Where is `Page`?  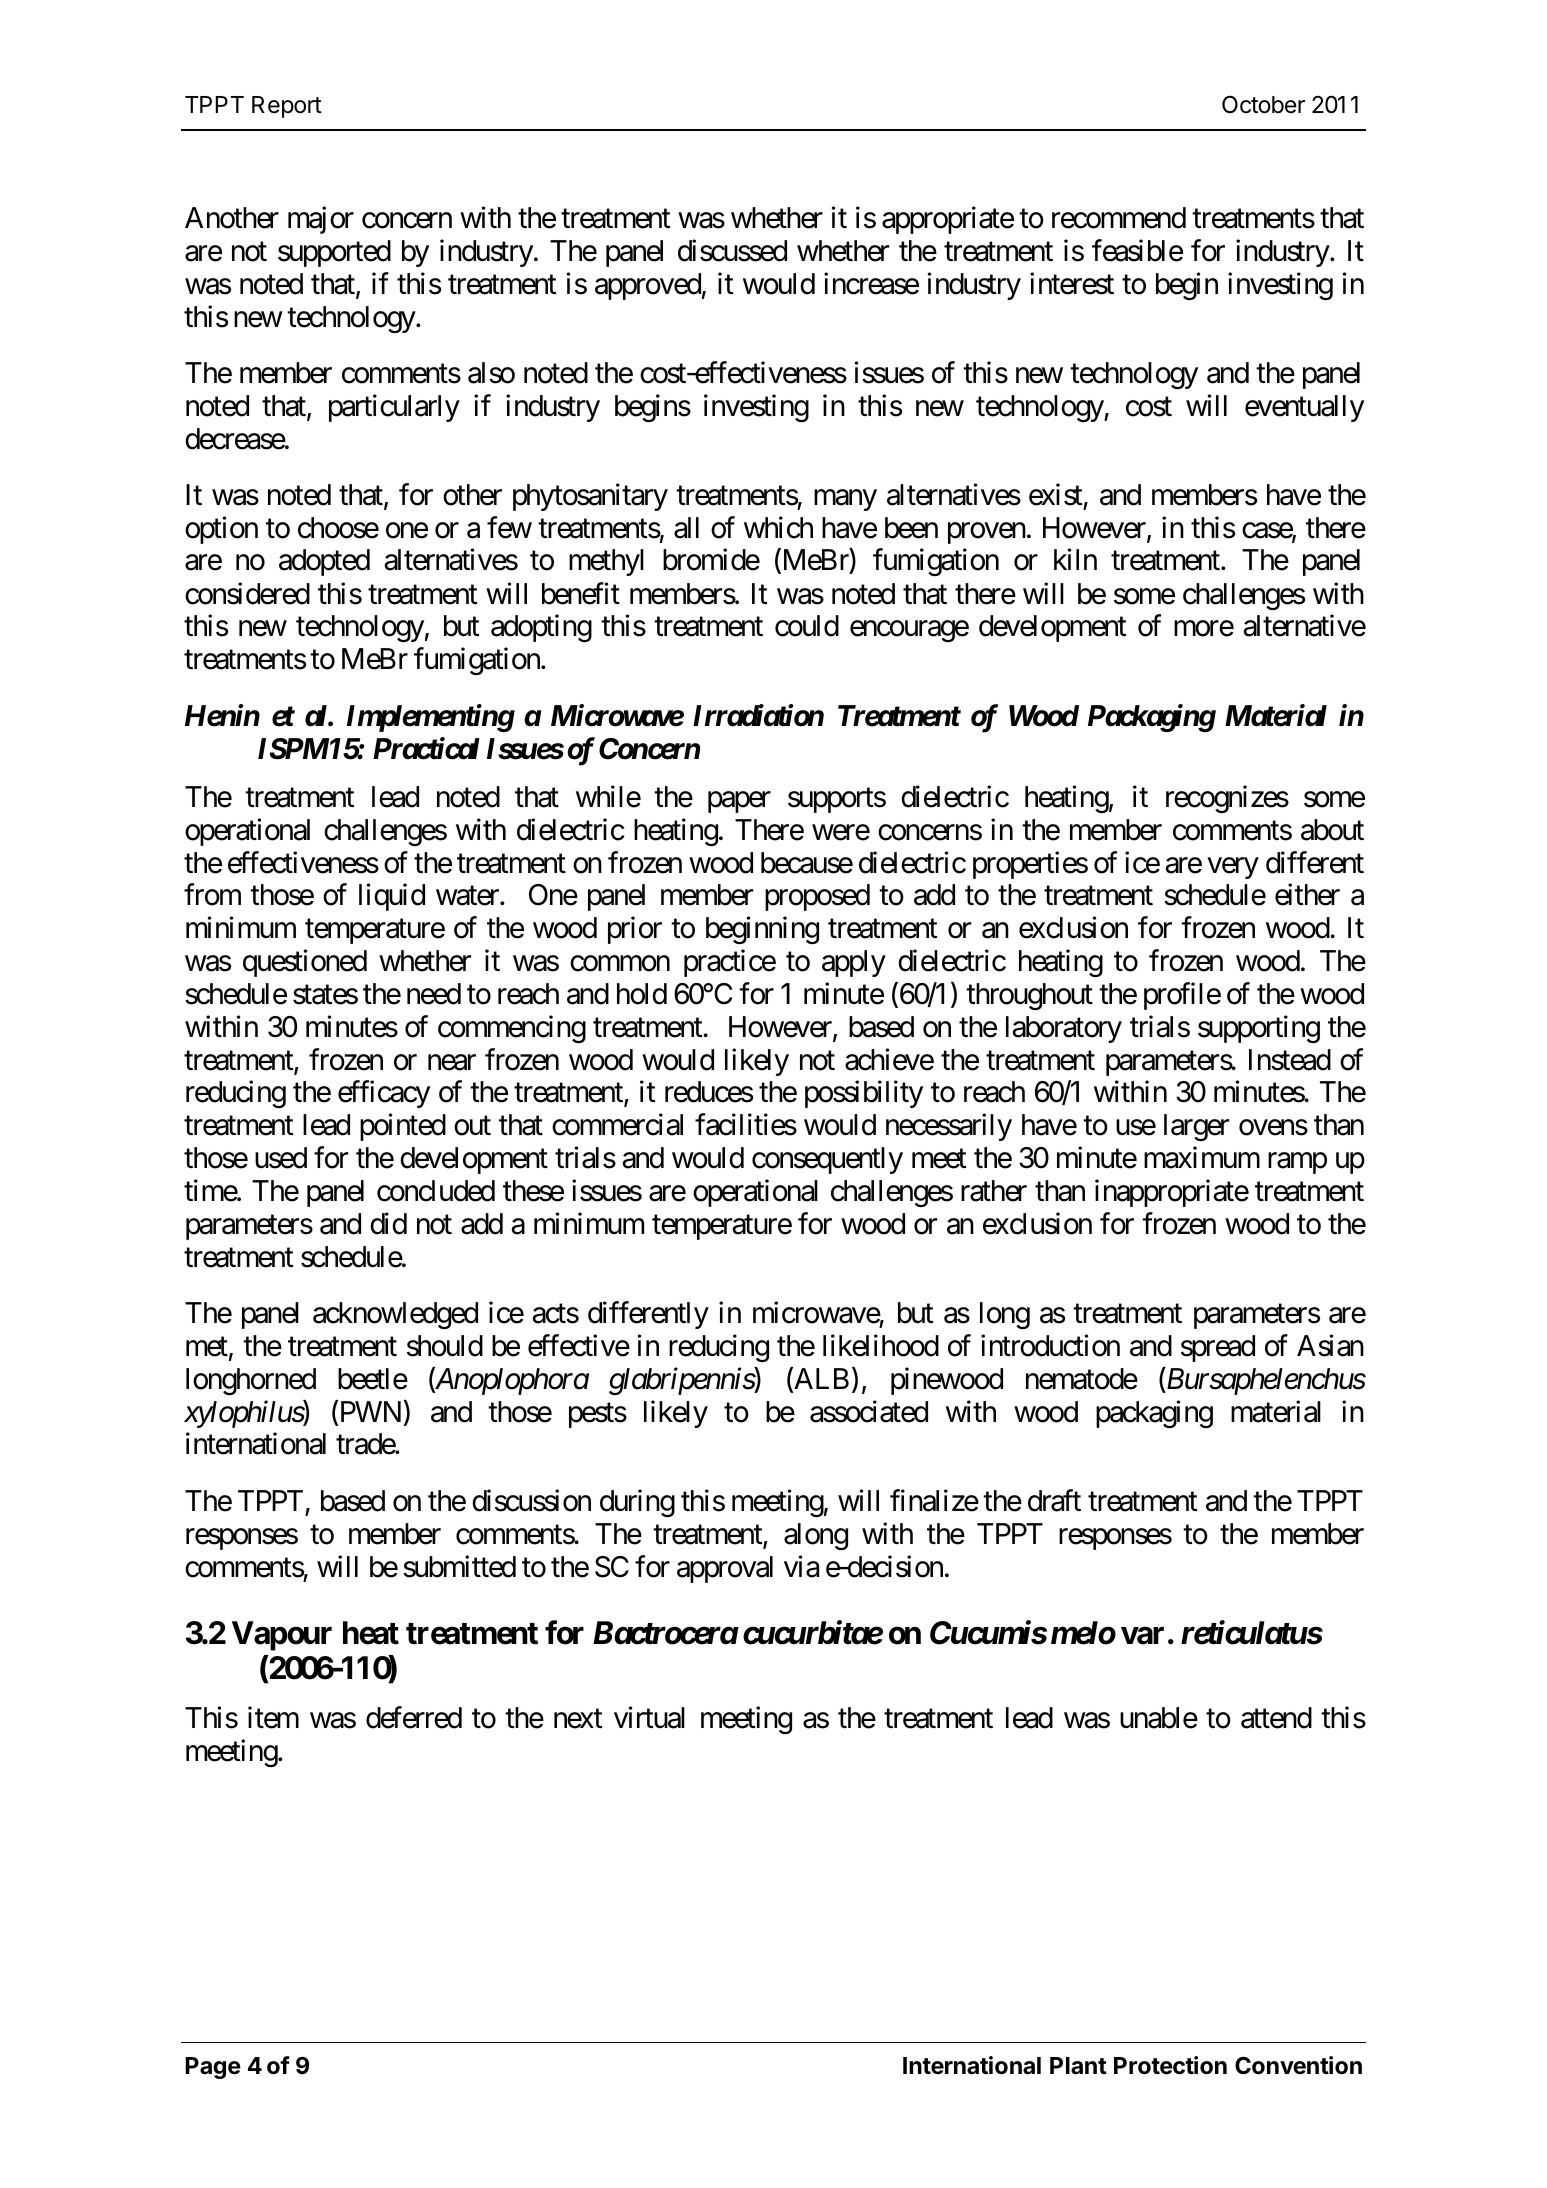 Page is located at coordinates (213, 2068).
